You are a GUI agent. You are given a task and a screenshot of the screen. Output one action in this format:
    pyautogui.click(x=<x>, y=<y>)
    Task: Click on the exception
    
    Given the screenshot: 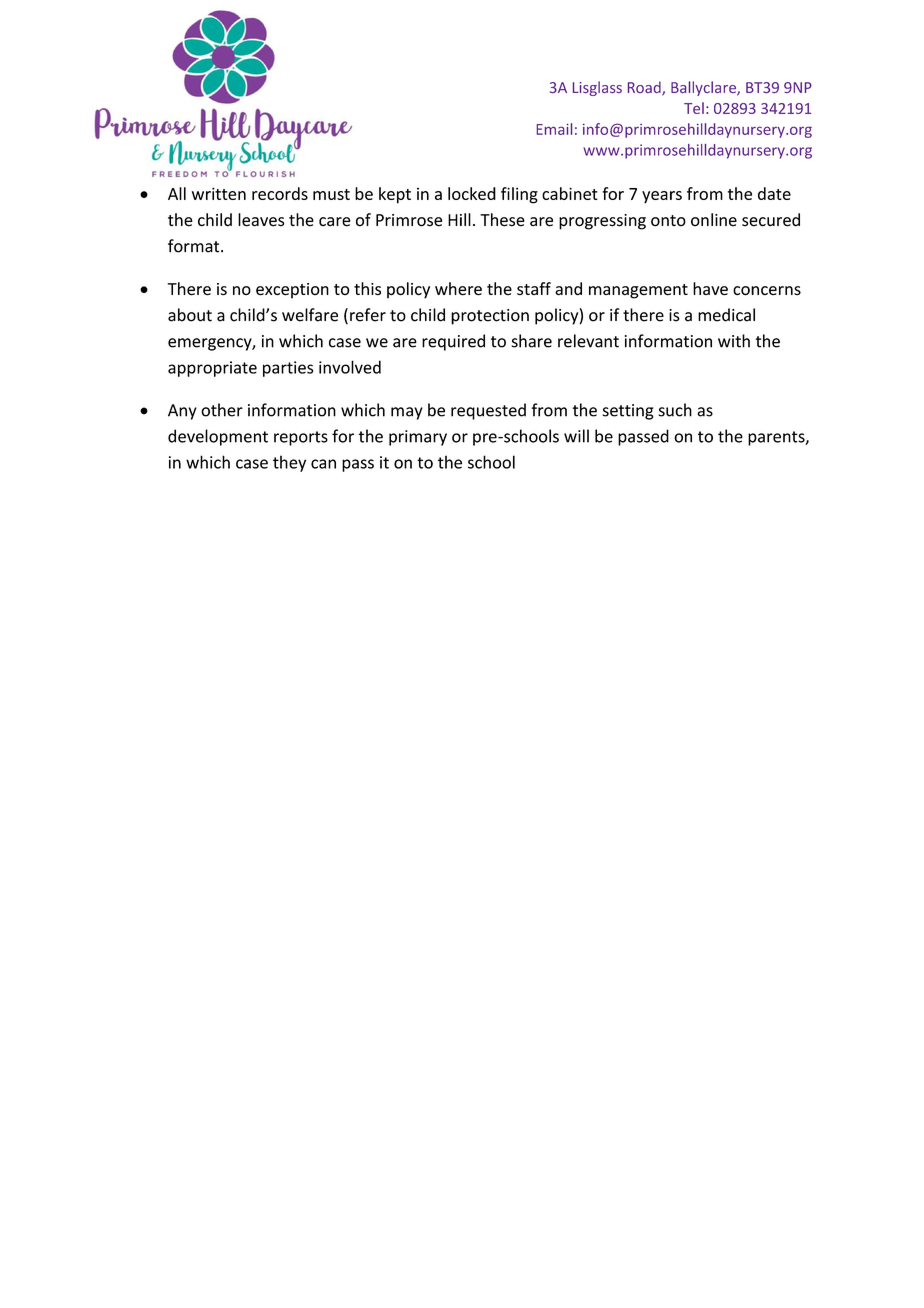 What is the action you would take?
    pyautogui.click(x=292, y=291)
